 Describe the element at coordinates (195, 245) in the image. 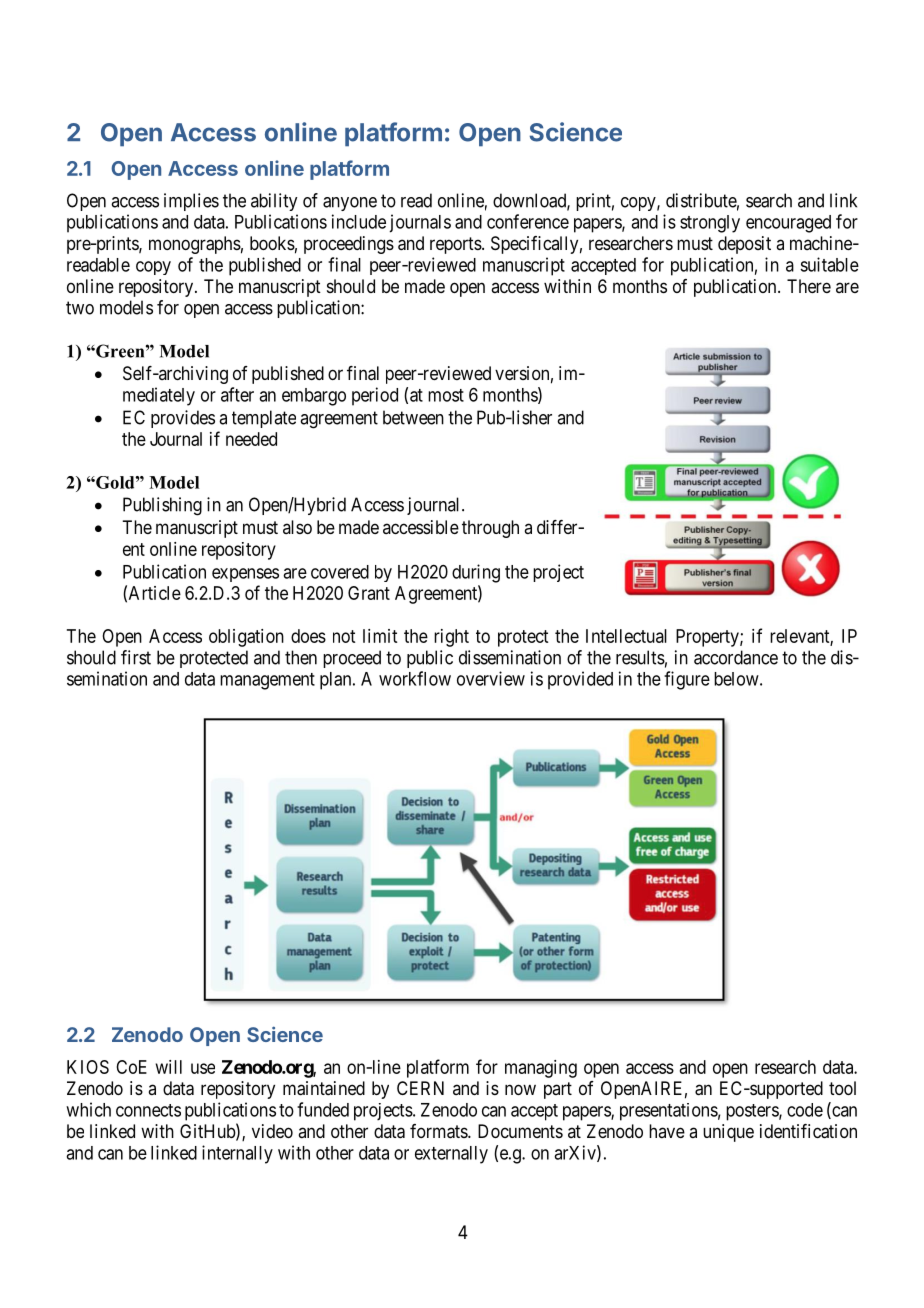

I see `monographs` at that location.
